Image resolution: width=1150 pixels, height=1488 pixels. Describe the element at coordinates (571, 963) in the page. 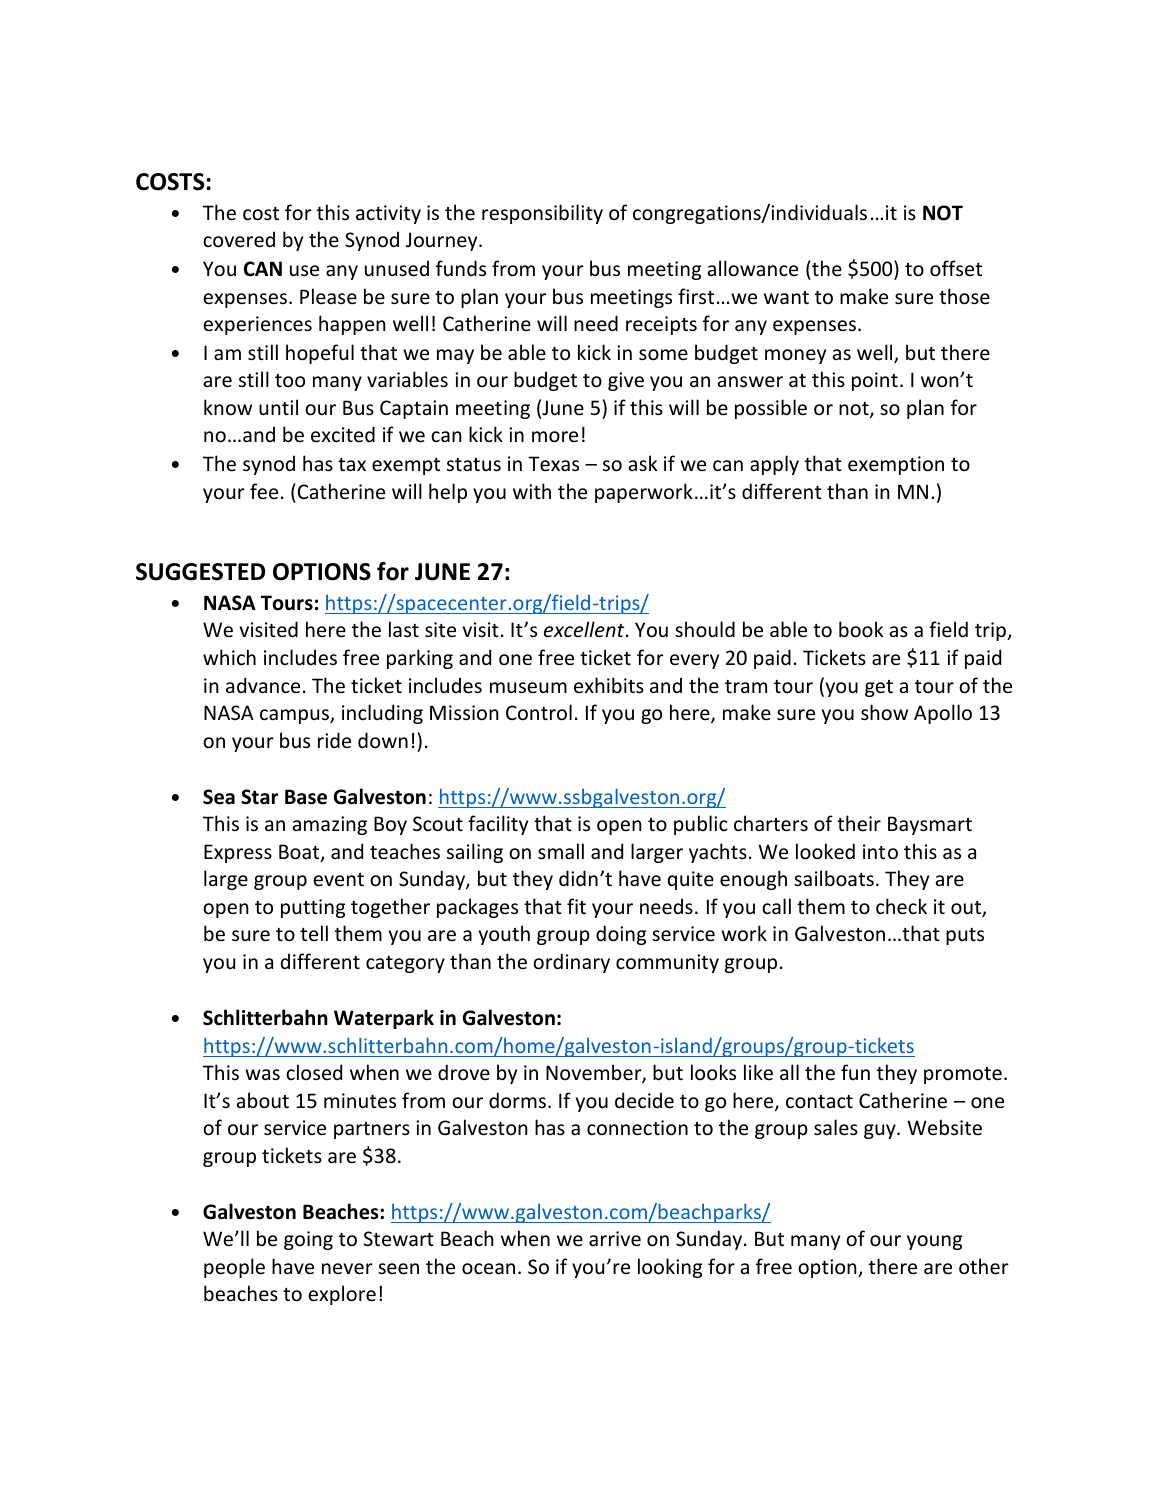

I see `ordinary` at that location.
